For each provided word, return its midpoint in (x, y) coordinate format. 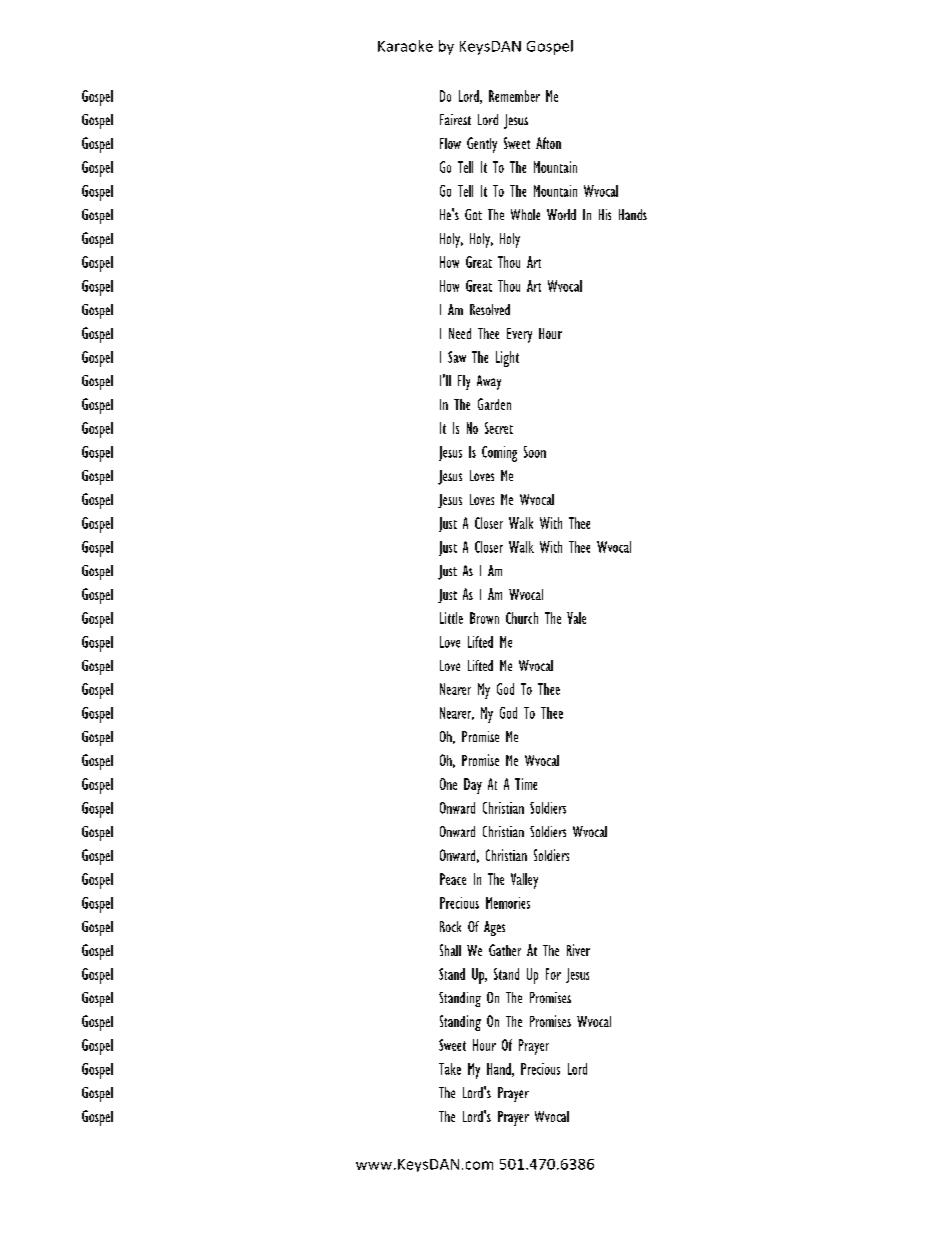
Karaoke (405, 46)
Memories (508, 903)
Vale (576, 618)
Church (522, 618)
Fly (464, 382)
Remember (514, 96)
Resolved (490, 309)
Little (451, 618)
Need (460, 333)
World (561, 214)
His (605, 214)
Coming (499, 454)
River (578, 950)
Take (450, 1069)
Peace (453, 879)
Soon (535, 452)
